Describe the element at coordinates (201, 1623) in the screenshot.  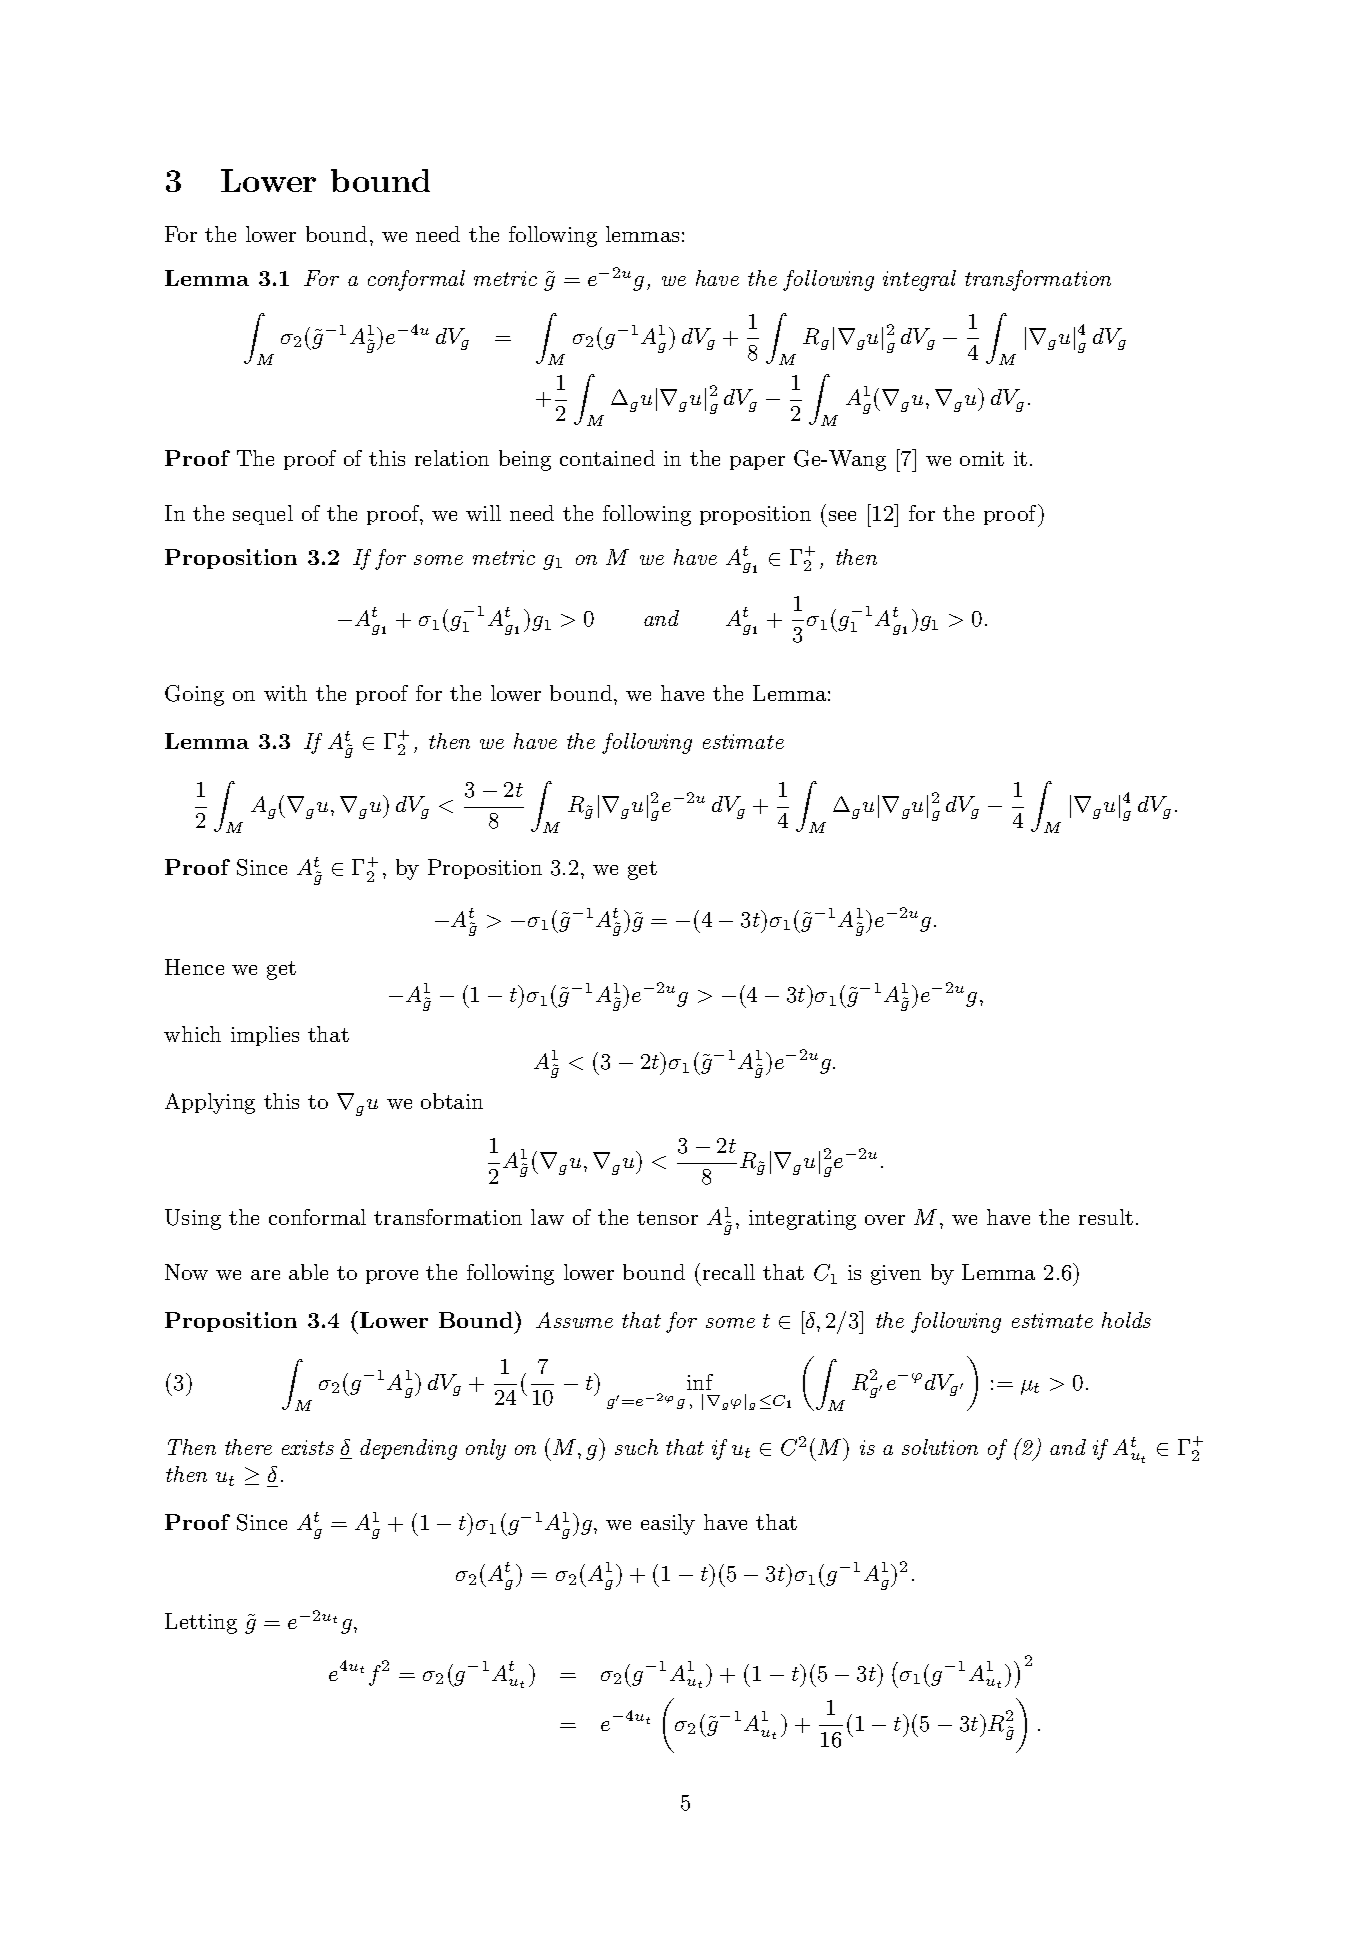
I see `Letting` at that location.
